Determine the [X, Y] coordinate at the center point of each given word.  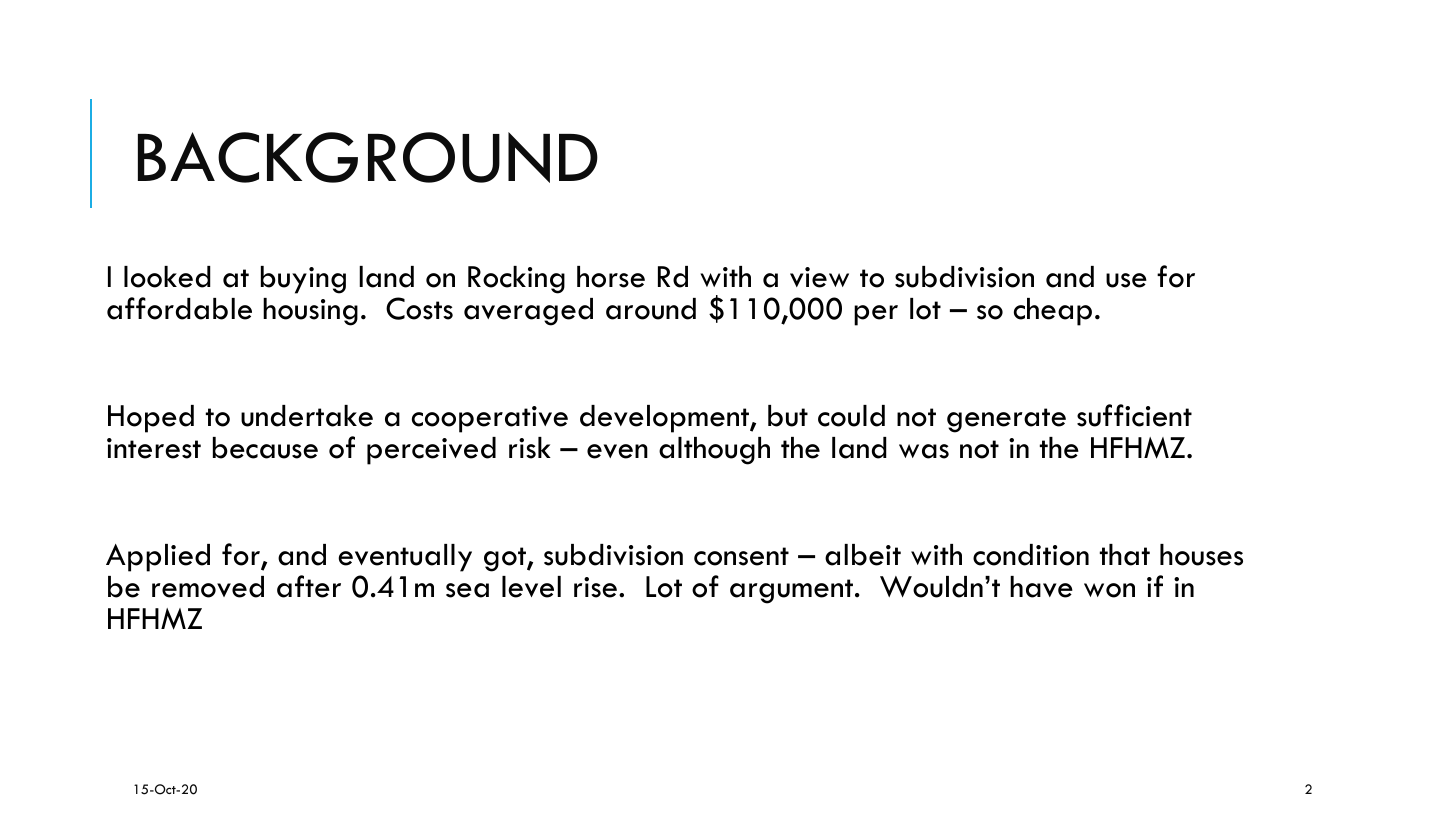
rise [597, 587]
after [309, 586]
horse [611, 277]
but [788, 416]
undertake [307, 416]
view [819, 277]
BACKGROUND [368, 157]
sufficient [1134, 415]
